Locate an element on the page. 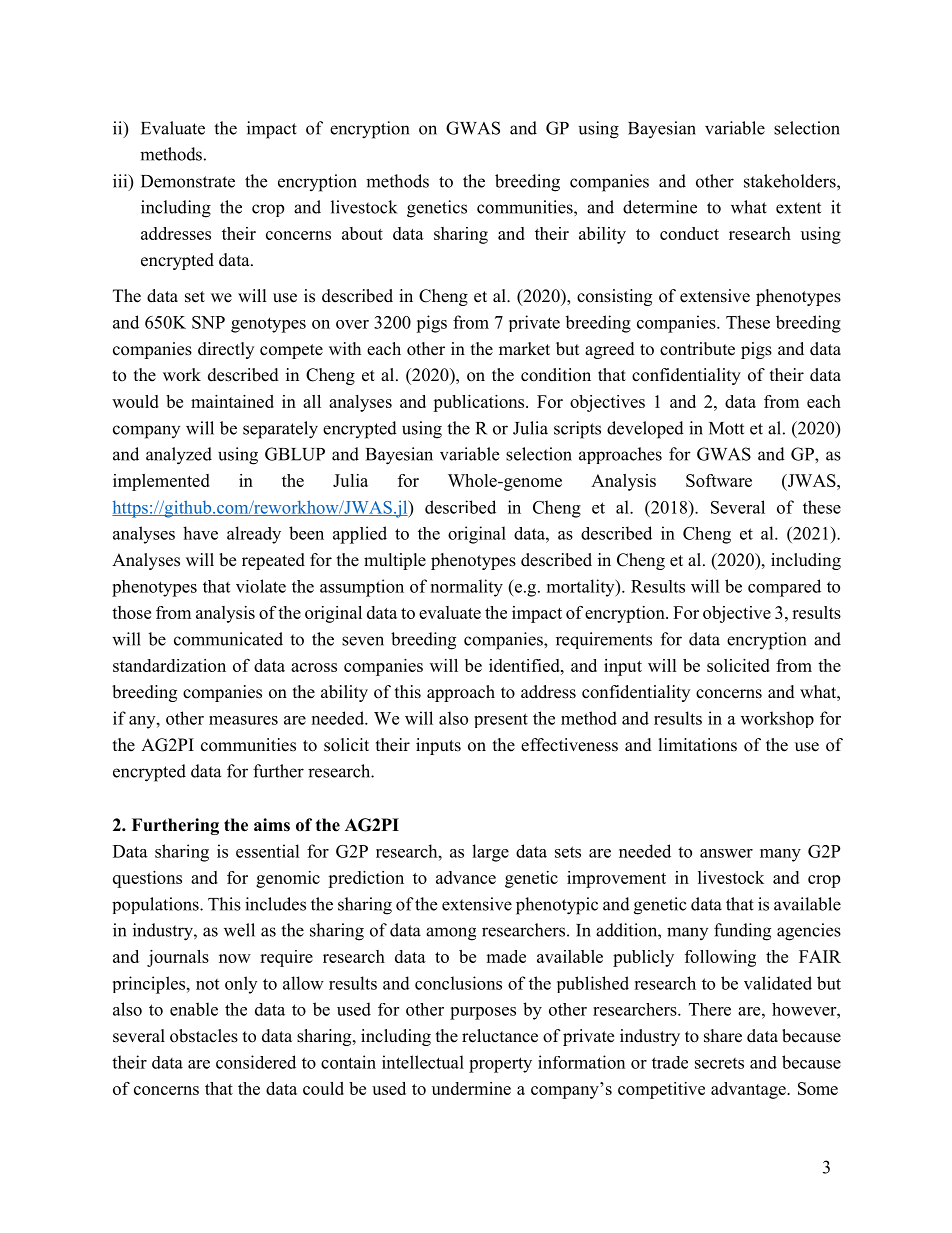  about is located at coordinates (362, 233).
